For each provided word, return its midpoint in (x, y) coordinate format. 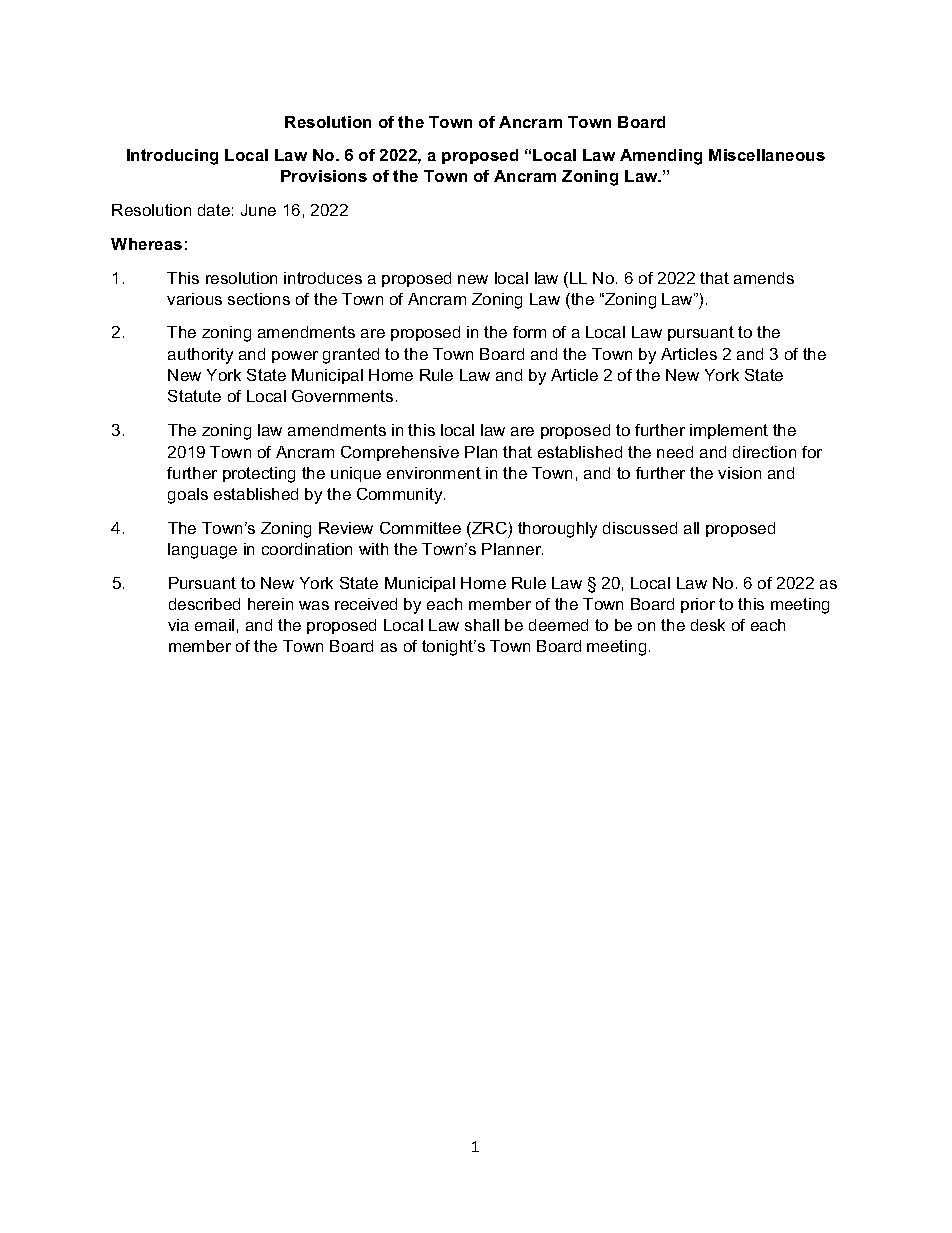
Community (401, 496)
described (204, 604)
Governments (342, 396)
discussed (640, 528)
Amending (661, 157)
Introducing (172, 157)
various (194, 299)
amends (764, 278)
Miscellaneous (767, 155)
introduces (323, 278)
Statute (194, 396)
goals (188, 496)
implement (729, 431)
